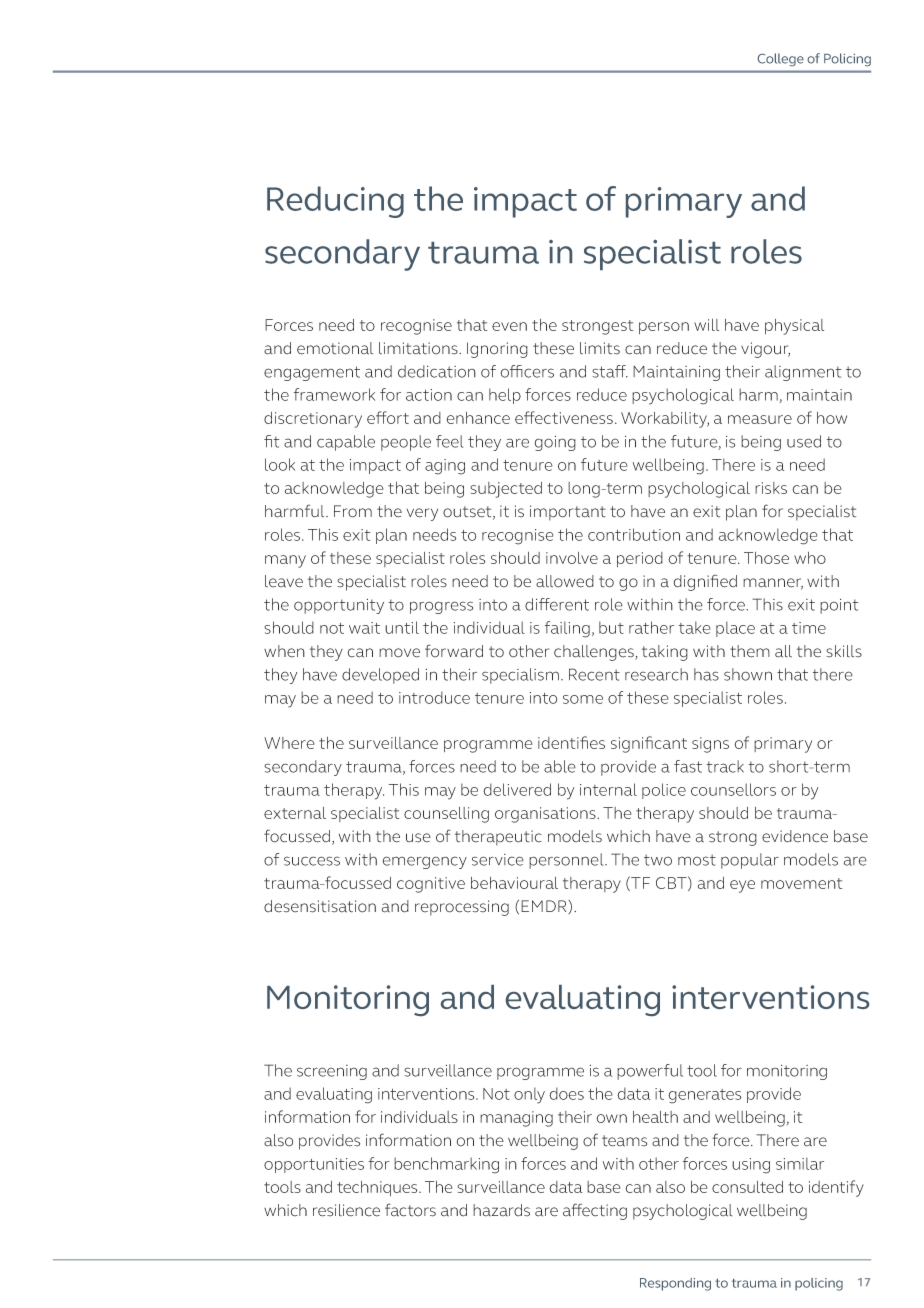 The image size is (924, 1308). What do you see at coordinates (346, 1210) in the screenshot?
I see `resilience` at bounding box center [346, 1210].
